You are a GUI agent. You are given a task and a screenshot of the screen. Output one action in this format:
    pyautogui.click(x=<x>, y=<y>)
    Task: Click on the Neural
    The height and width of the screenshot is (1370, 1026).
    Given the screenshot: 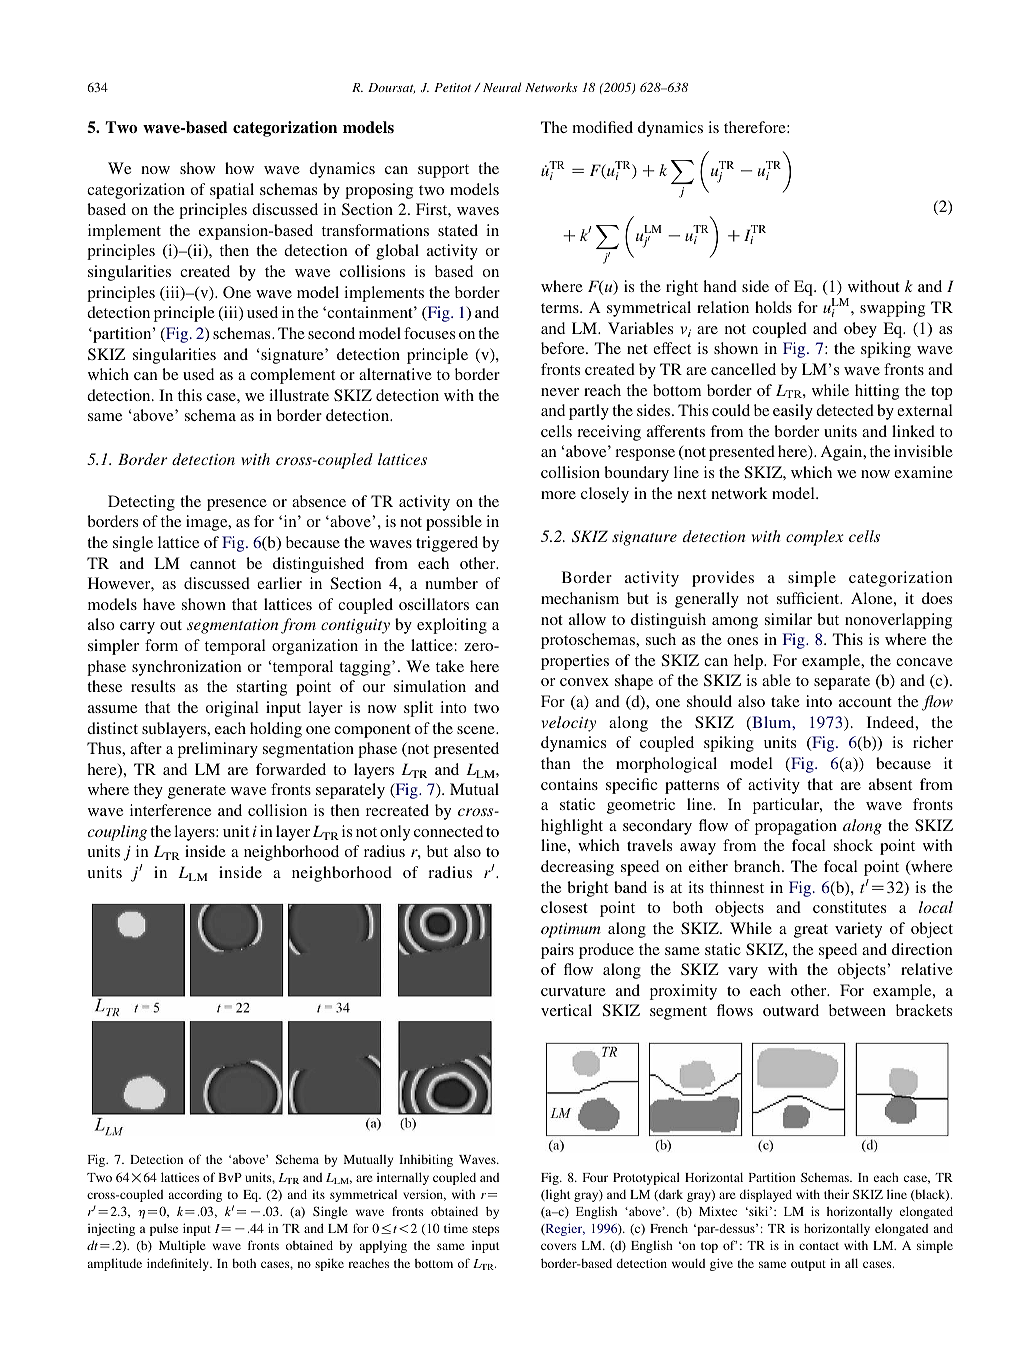 What is the action you would take?
    pyautogui.click(x=502, y=87)
